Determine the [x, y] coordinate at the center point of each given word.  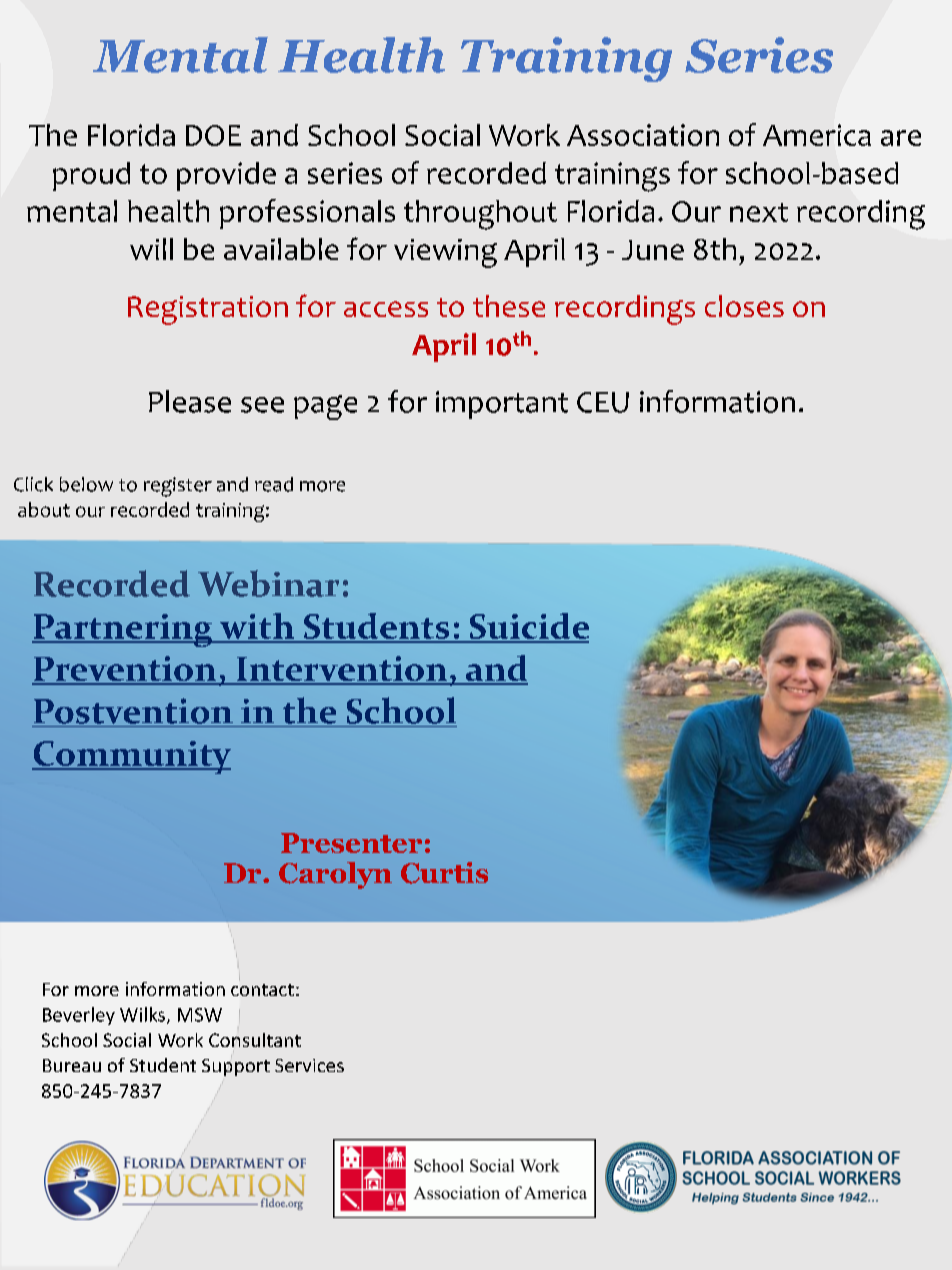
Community [131, 757]
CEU [603, 402]
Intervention [342, 670]
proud [91, 176]
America [817, 135]
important [502, 405]
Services [309, 1065]
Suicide [528, 627]
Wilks [142, 1014]
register [178, 487]
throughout [480, 215]
